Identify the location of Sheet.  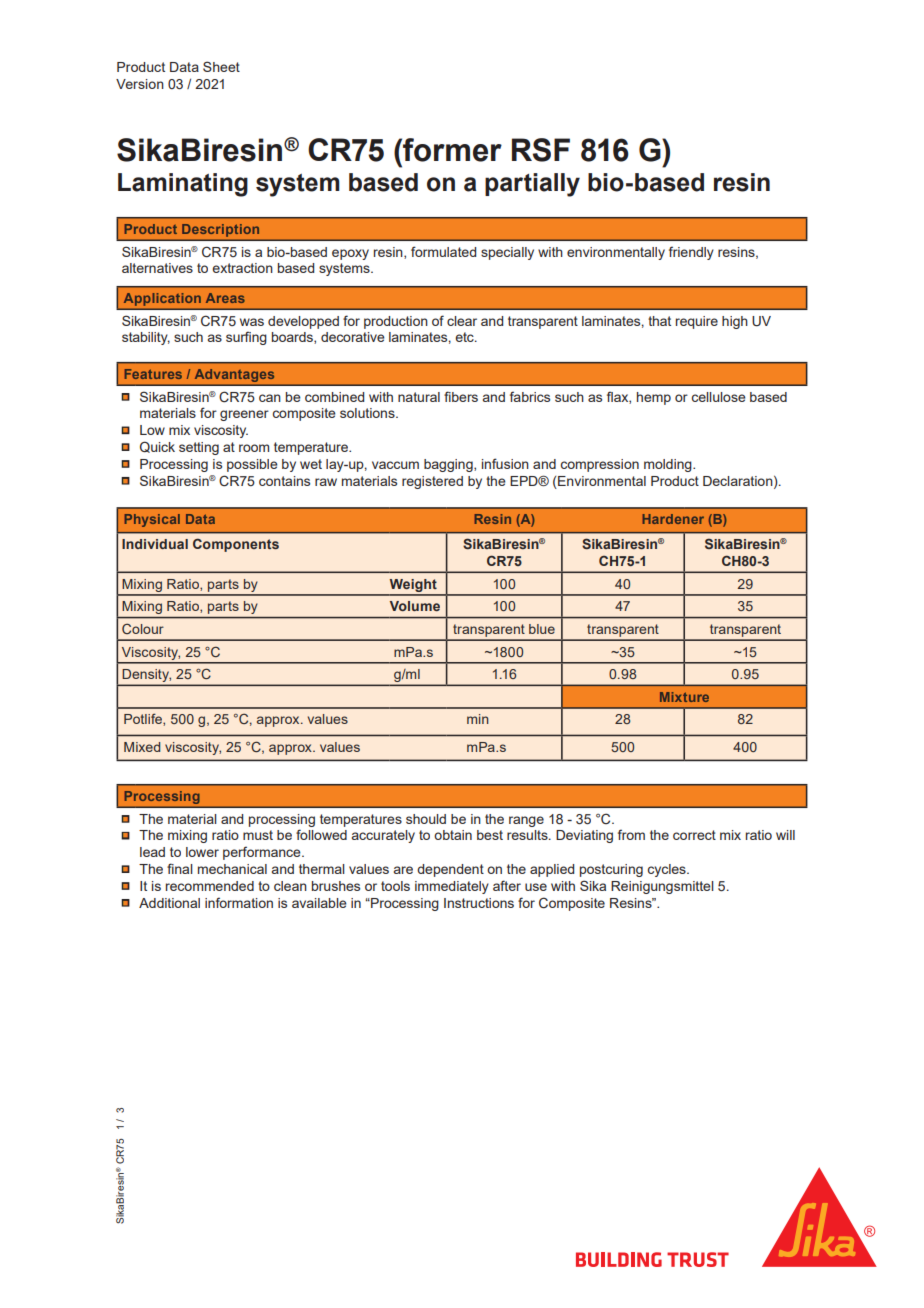
(221, 66).
